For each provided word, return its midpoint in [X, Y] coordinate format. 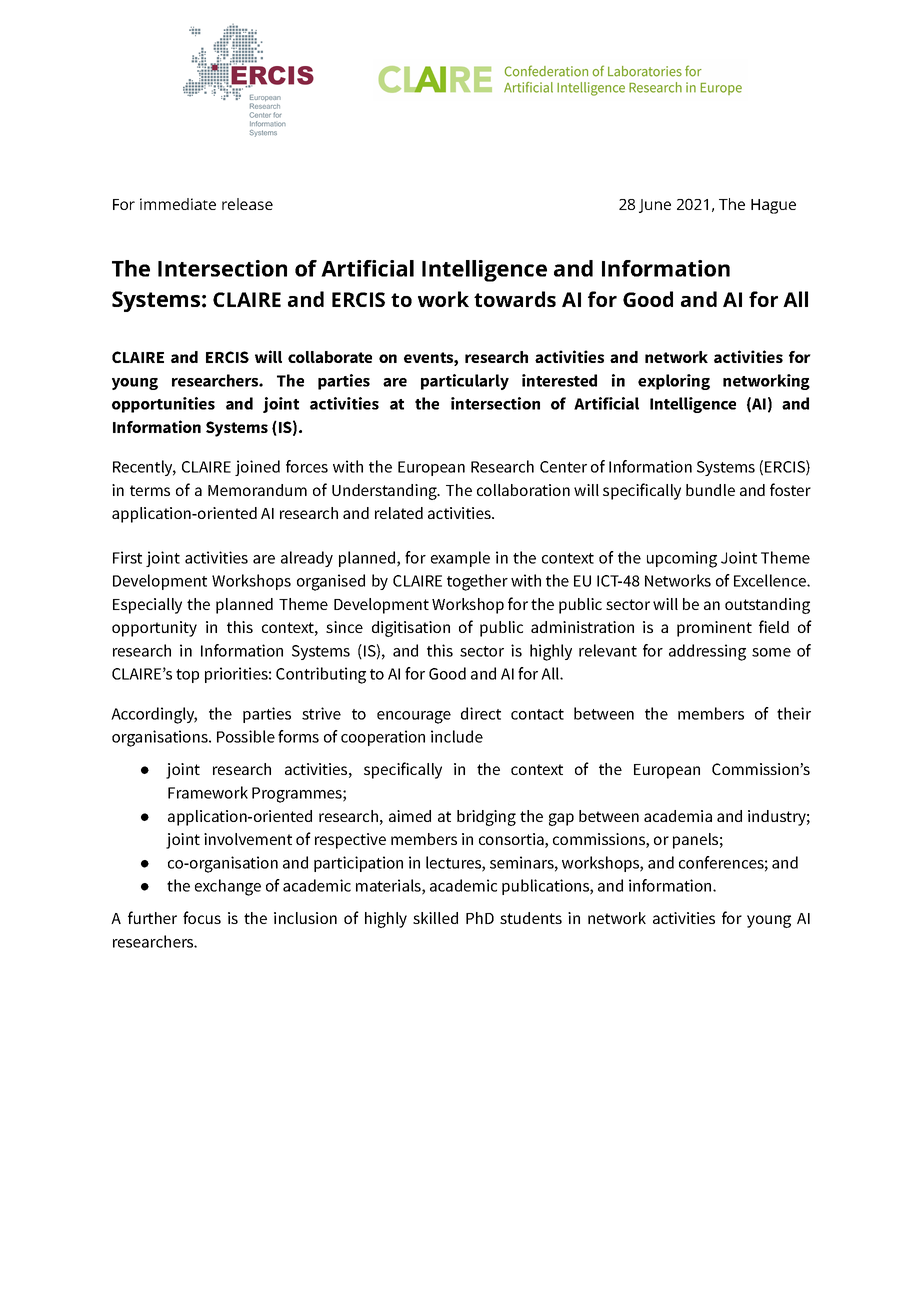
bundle [710, 490]
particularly [465, 382]
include [457, 736]
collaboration [523, 490]
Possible [246, 736]
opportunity [154, 629]
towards [515, 299]
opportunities [163, 405]
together [477, 582]
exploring [674, 382]
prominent [714, 629]
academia [678, 816]
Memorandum [257, 490]
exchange [228, 887]
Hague [773, 206]
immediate [178, 204]
